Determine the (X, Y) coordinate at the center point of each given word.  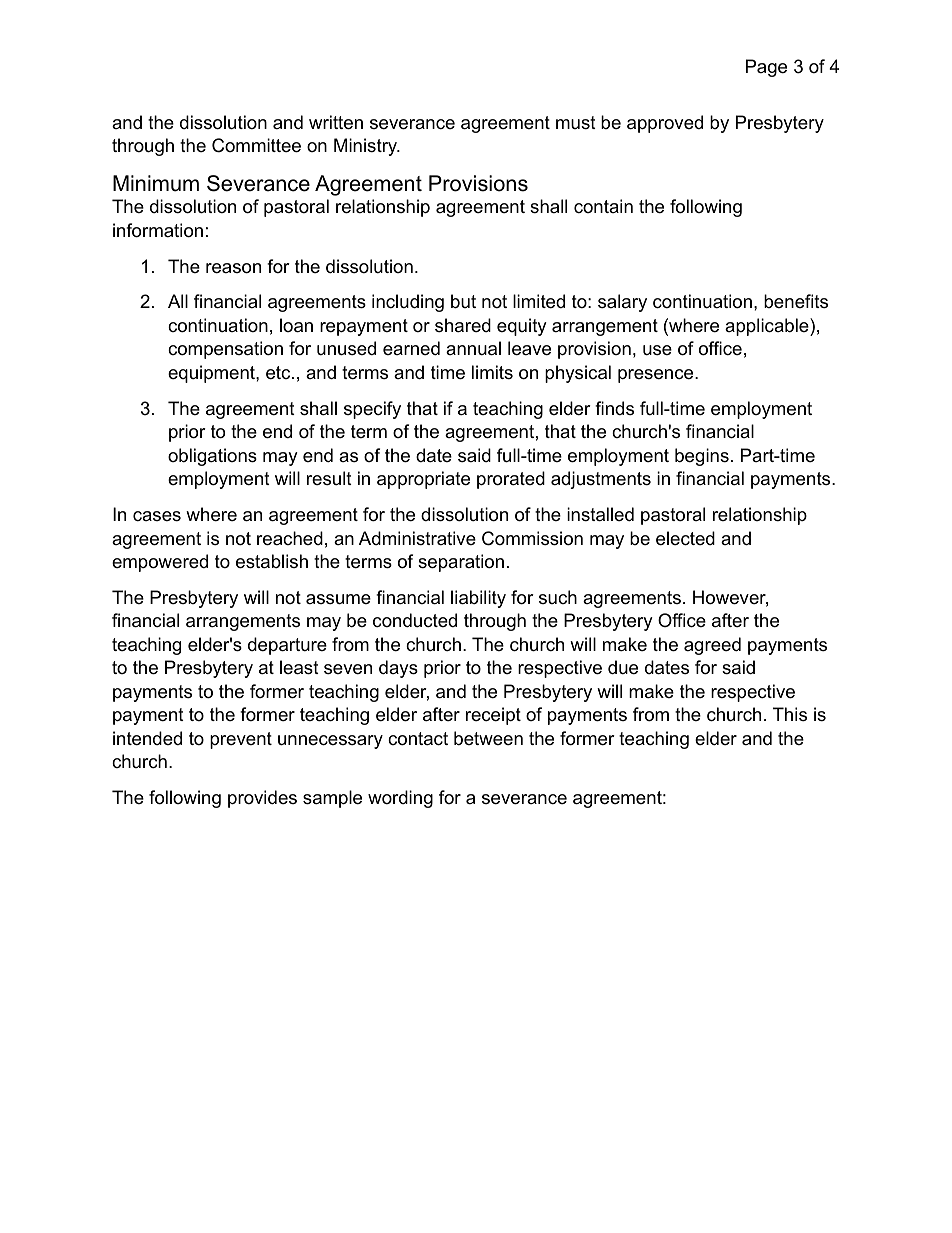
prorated (511, 480)
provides (262, 799)
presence (657, 376)
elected (685, 538)
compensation (225, 350)
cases (157, 516)
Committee (256, 145)
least (299, 667)
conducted (415, 620)
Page (766, 68)
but (463, 301)
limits (492, 372)
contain (603, 206)
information (158, 230)
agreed (712, 646)
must (576, 122)
